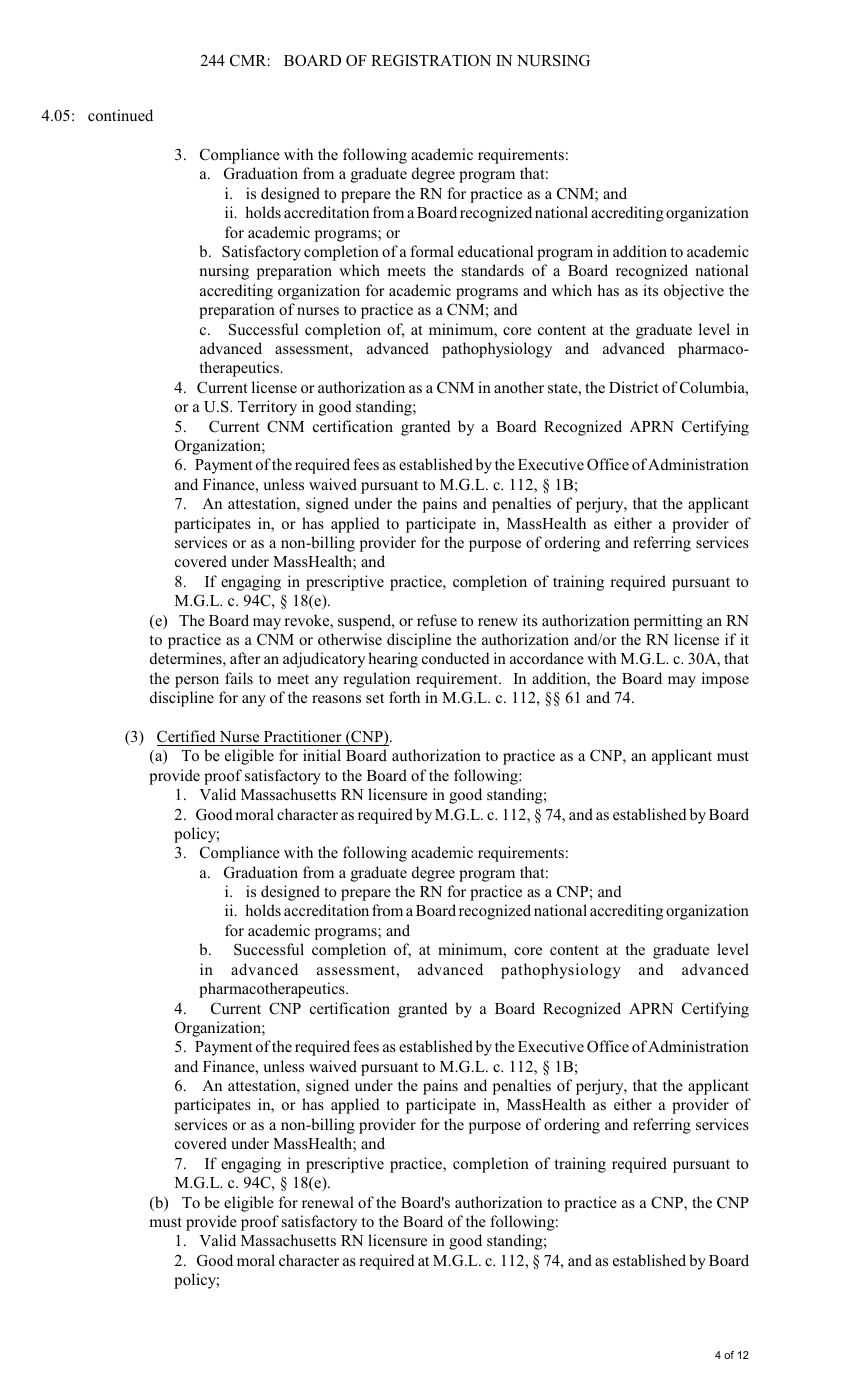 The width and height of the page is (849, 1400). Describe the element at coordinates (495, 251) in the page. I see `educational` at that location.
